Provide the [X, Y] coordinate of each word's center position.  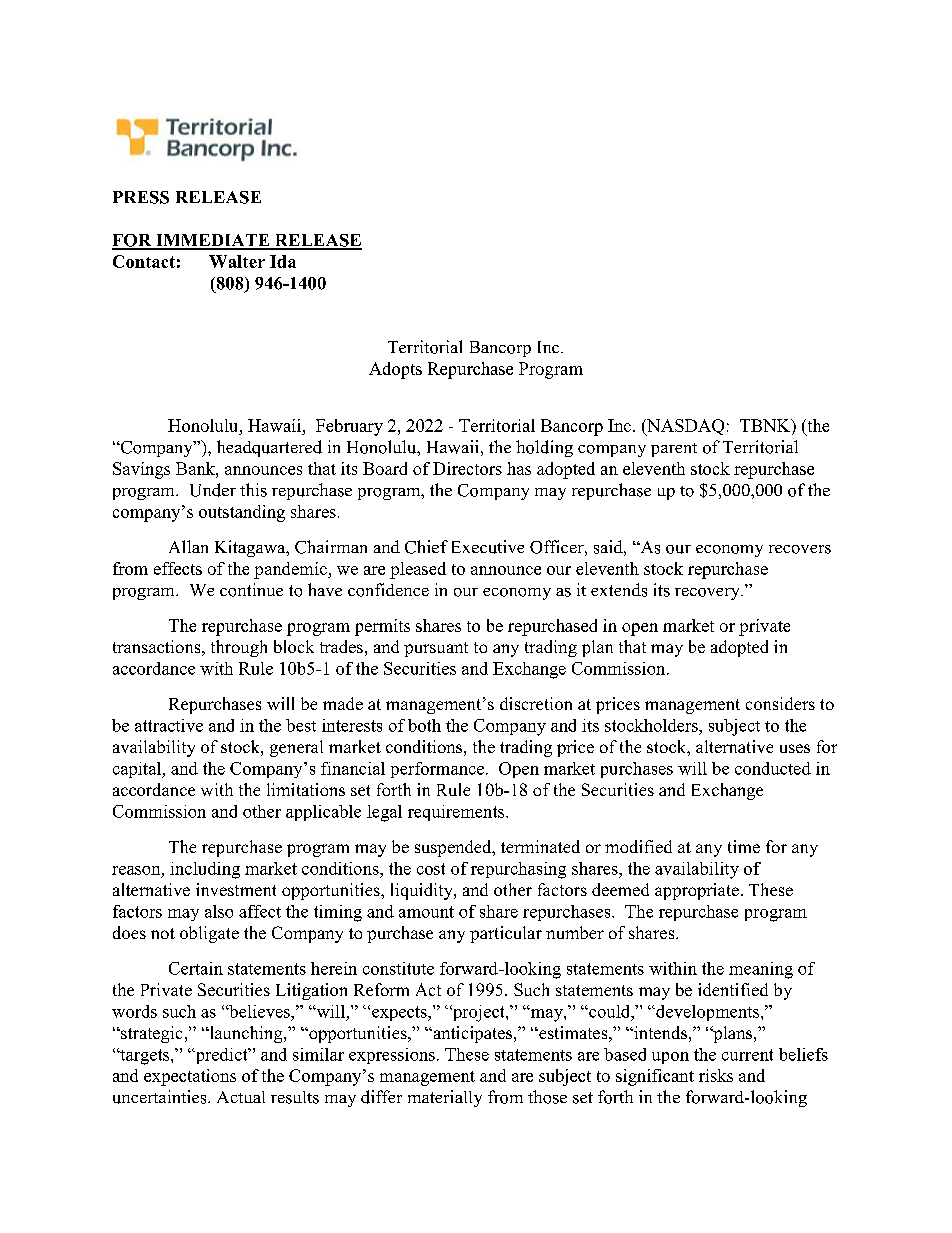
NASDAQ [684, 427]
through [239, 648]
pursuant [436, 649]
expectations [190, 1077]
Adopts [395, 370]
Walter [237, 261]
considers [780, 703]
